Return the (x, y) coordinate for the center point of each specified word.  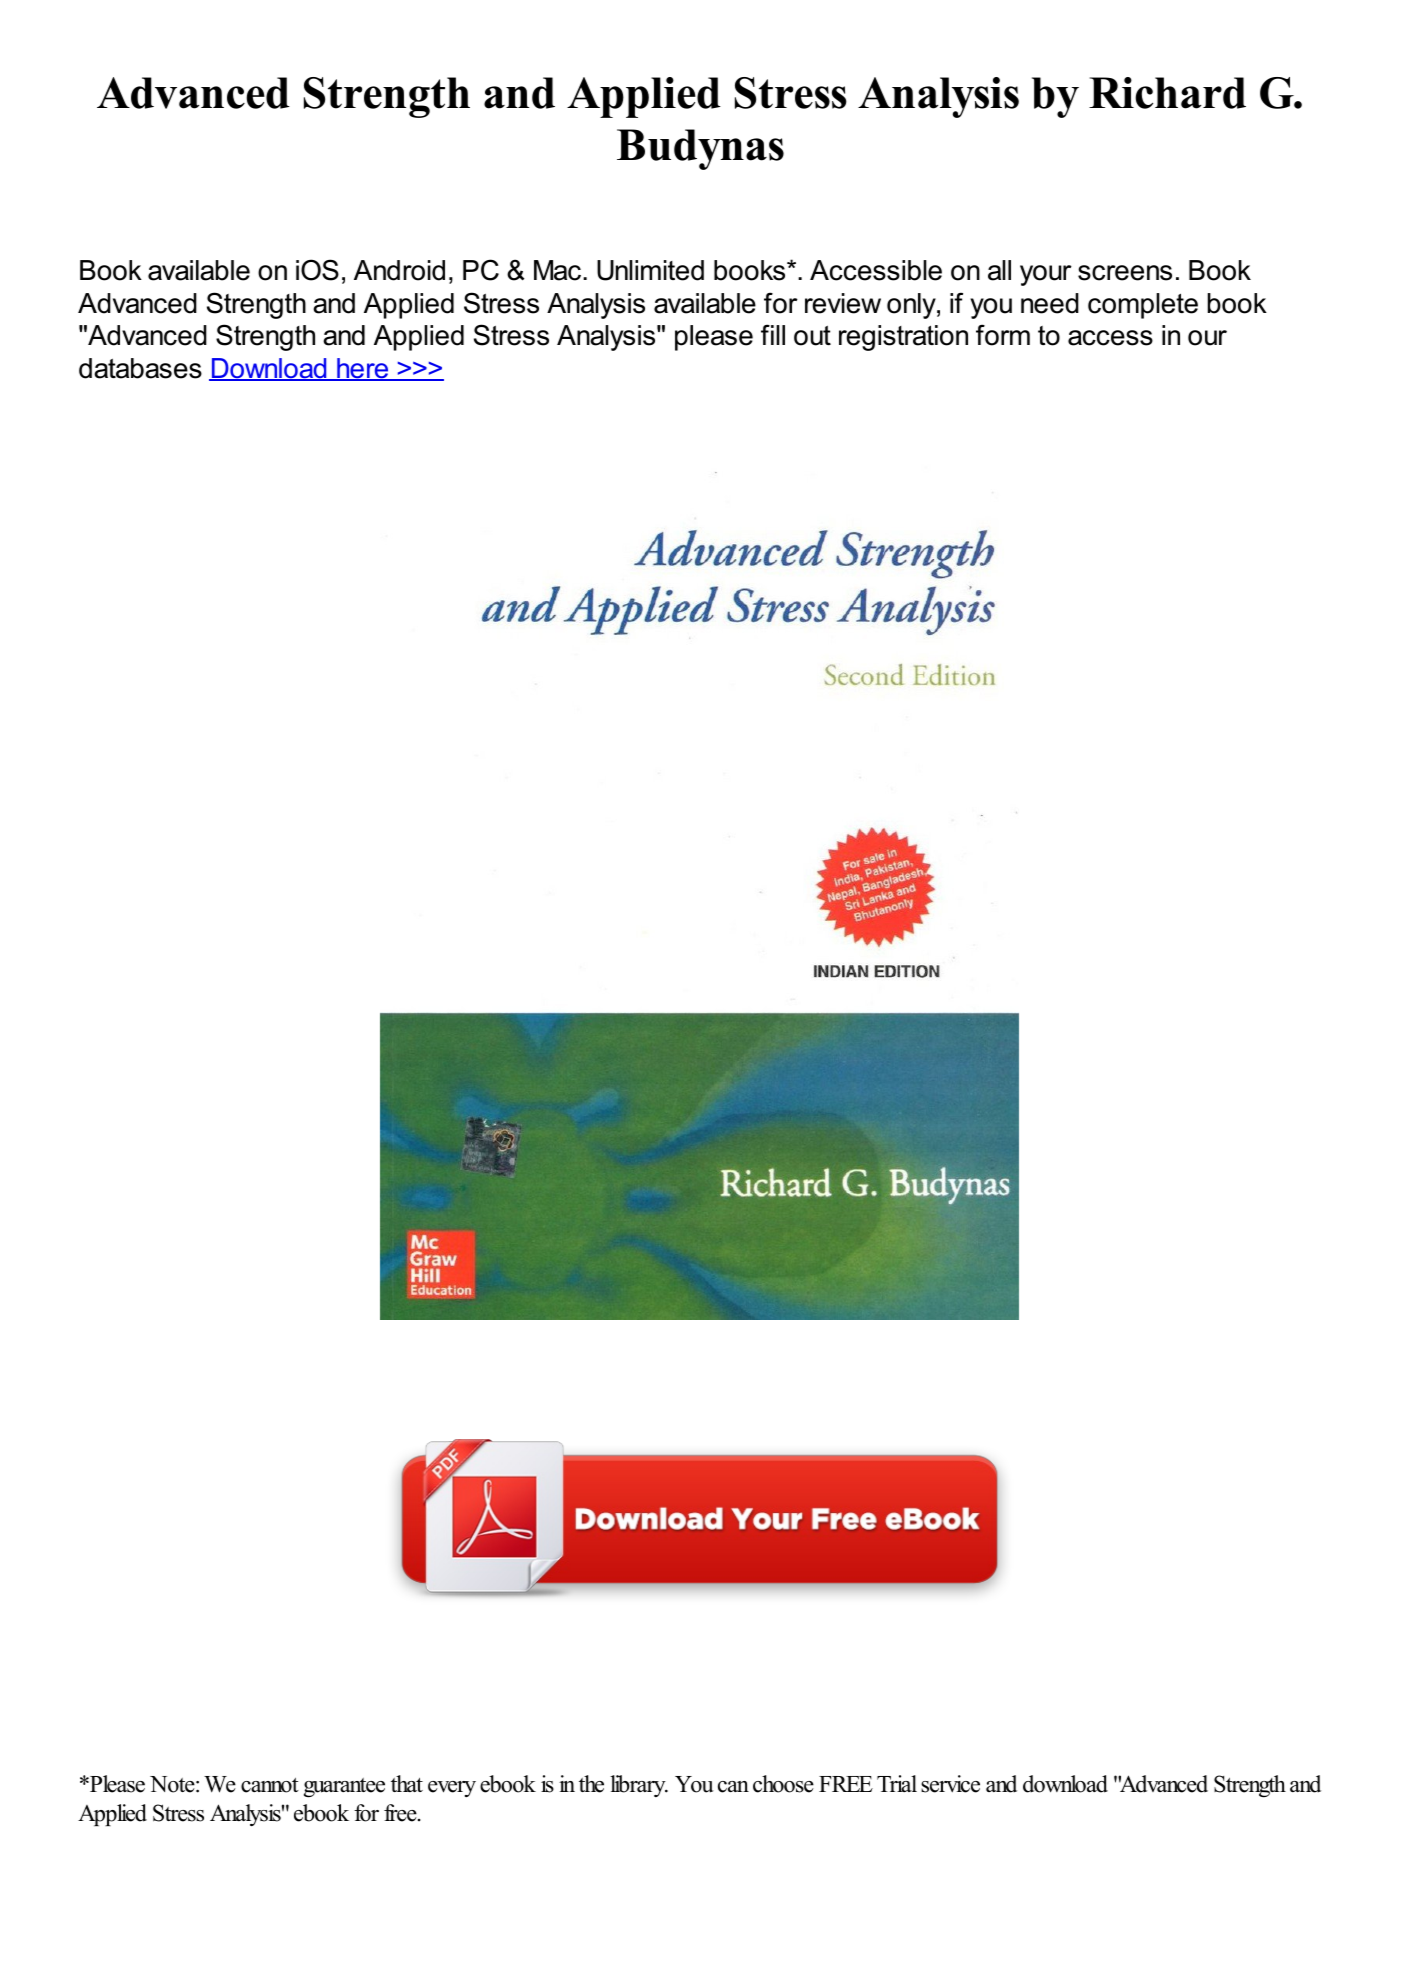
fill (773, 334)
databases (140, 368)
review (843, 303)
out (812, 335)
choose (783, 1784)
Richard (1167, 93)
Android (399, 270)
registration (903, 338)
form (1003, 335)
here (363, 369)
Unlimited (650, 270)
